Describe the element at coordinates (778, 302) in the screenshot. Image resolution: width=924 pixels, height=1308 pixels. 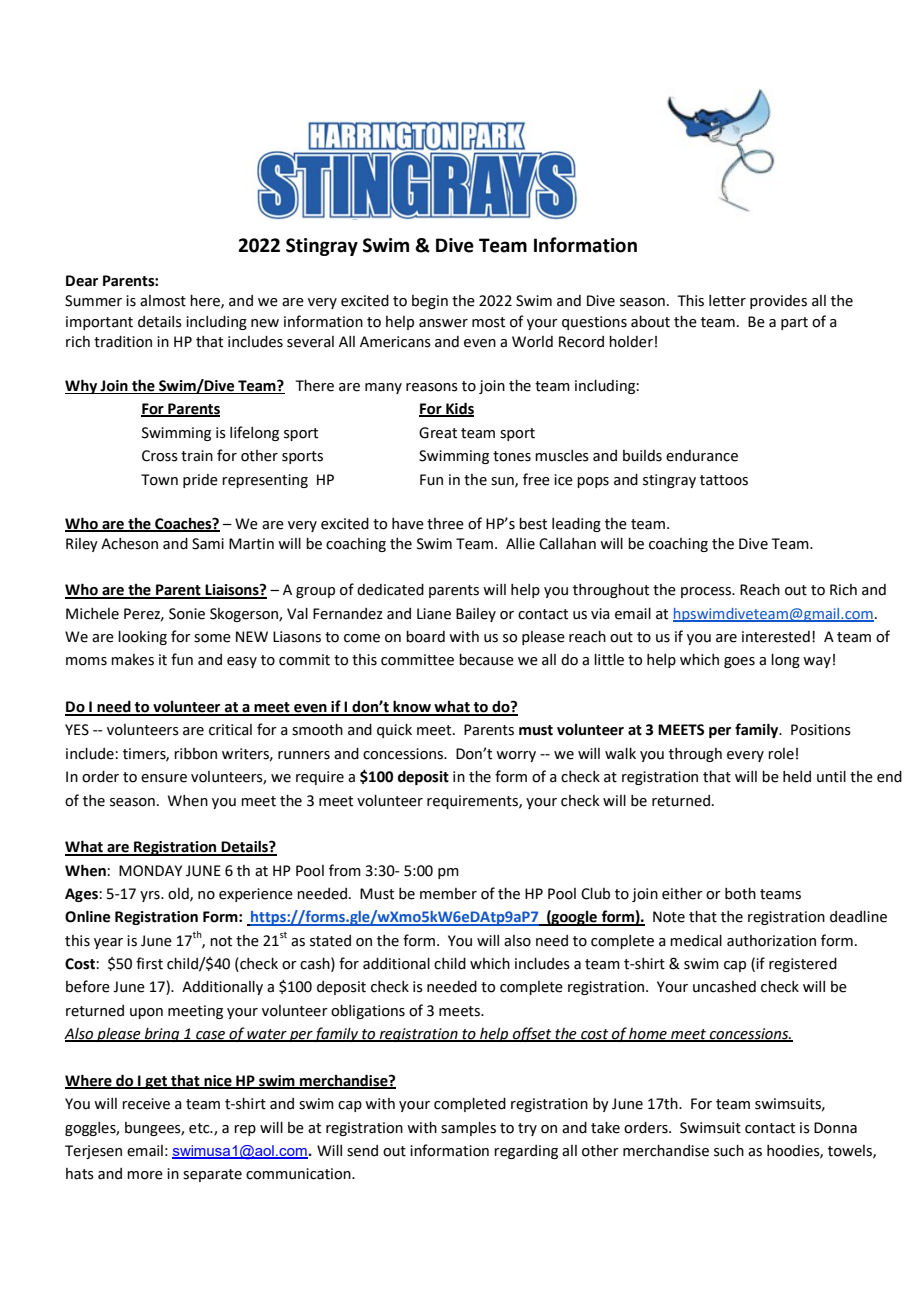
I see `provides` at that location.
